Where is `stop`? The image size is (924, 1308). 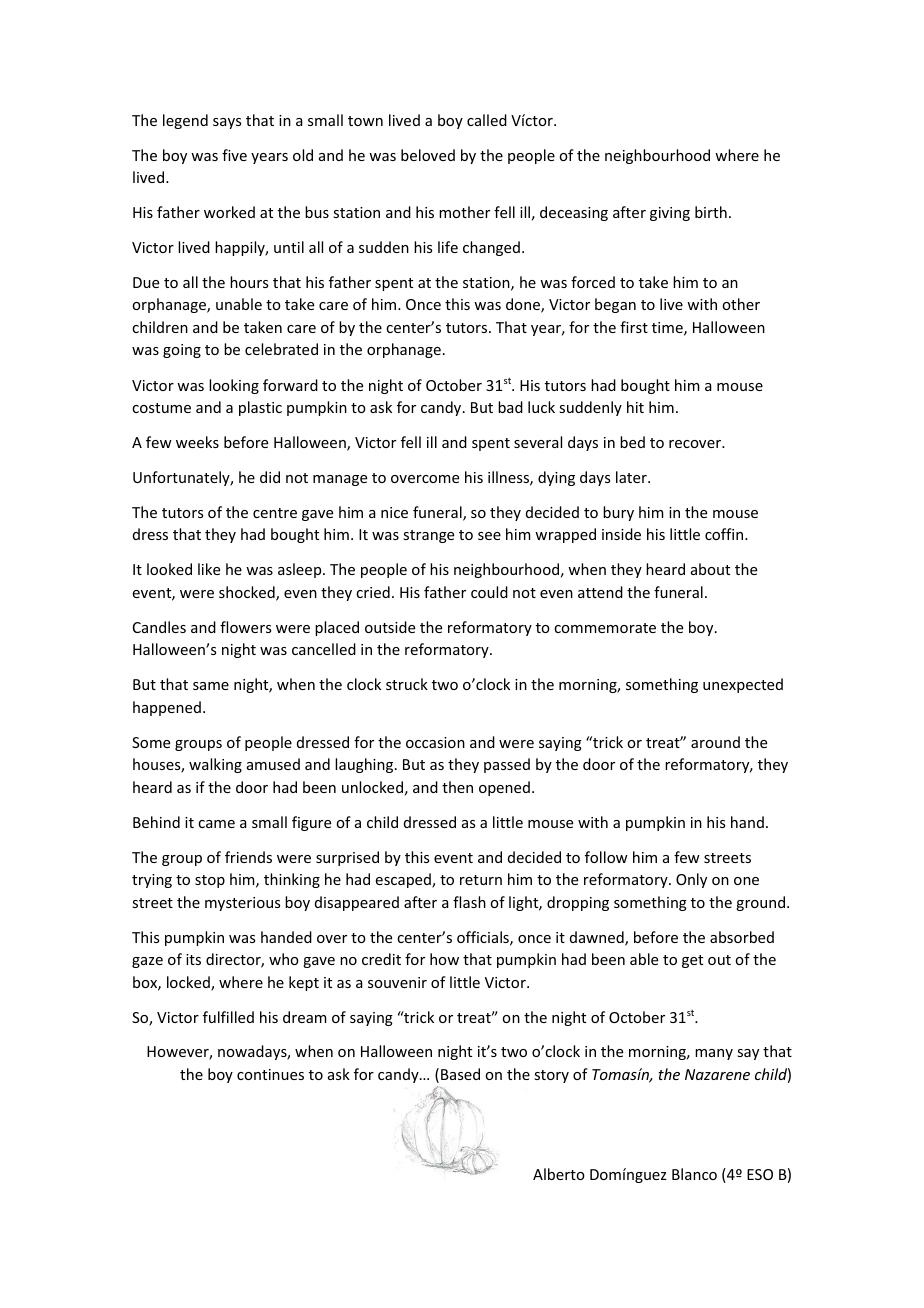 stop is located at coordinates (210, 881).
